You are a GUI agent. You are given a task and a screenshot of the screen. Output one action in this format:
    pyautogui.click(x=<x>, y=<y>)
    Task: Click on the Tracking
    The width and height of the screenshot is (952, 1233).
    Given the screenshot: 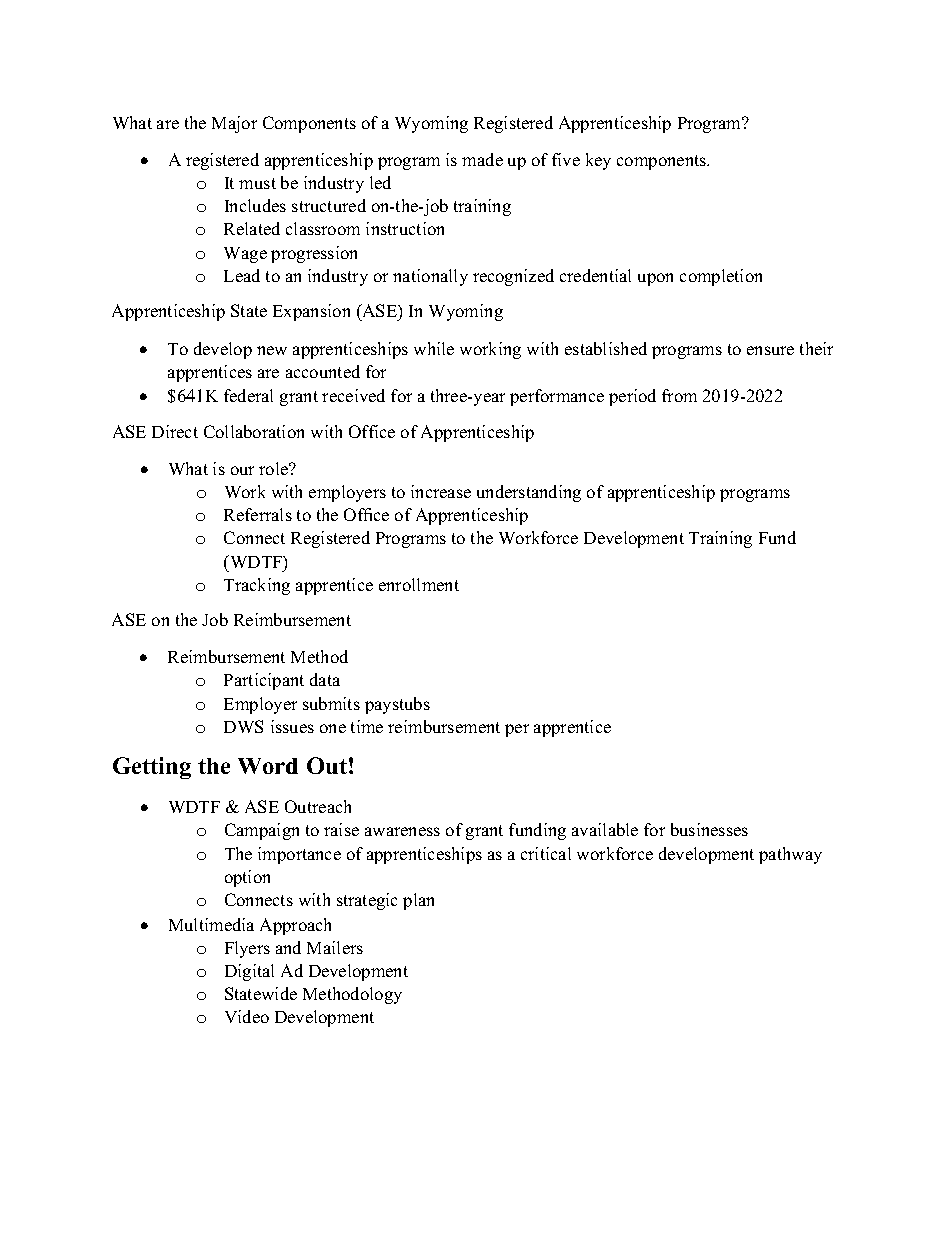 What is the action you would take?
    pyautogui.click(x=257, y=586)
